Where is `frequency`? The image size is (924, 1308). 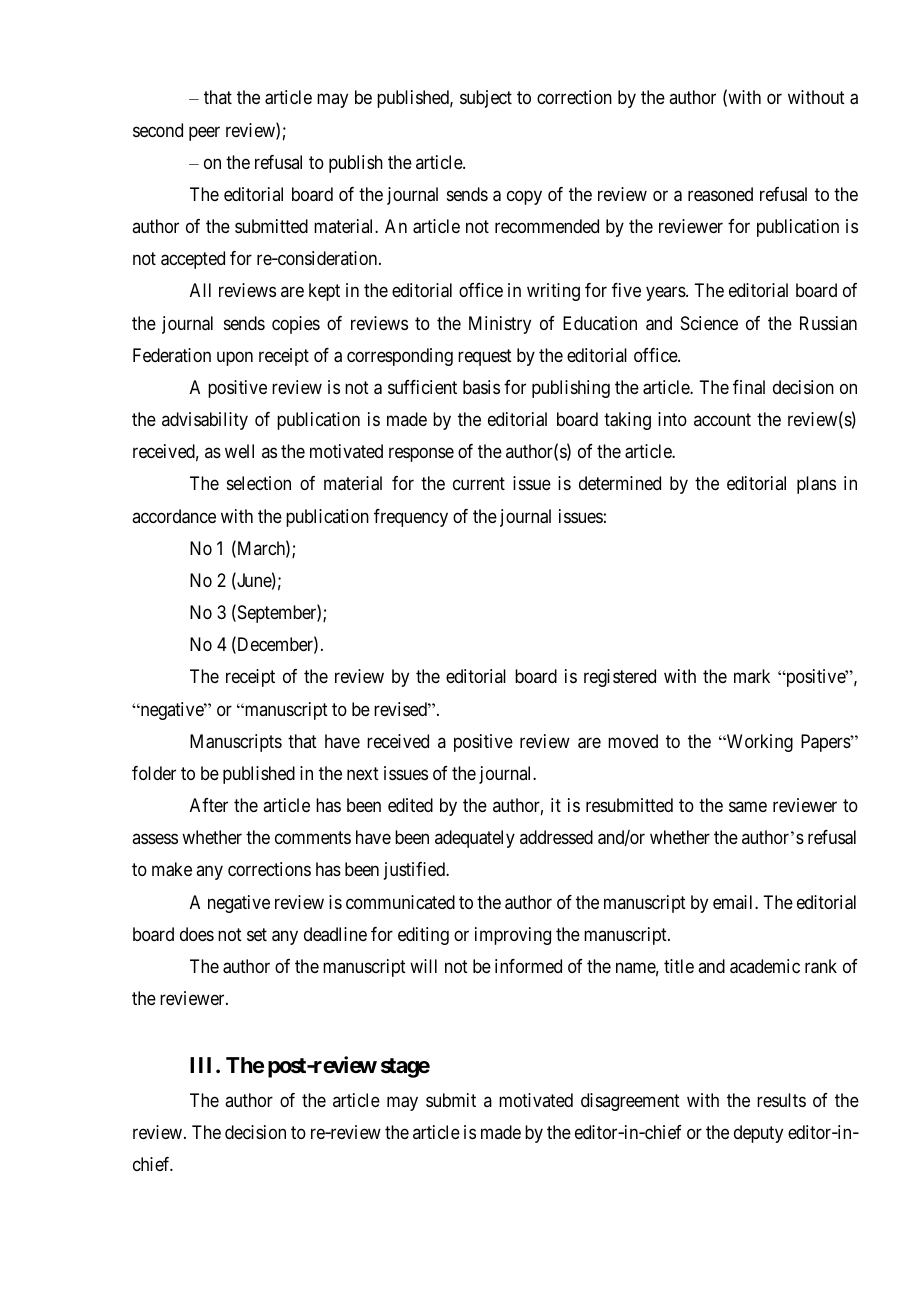
frequency is located at coordinates (411, 518).
